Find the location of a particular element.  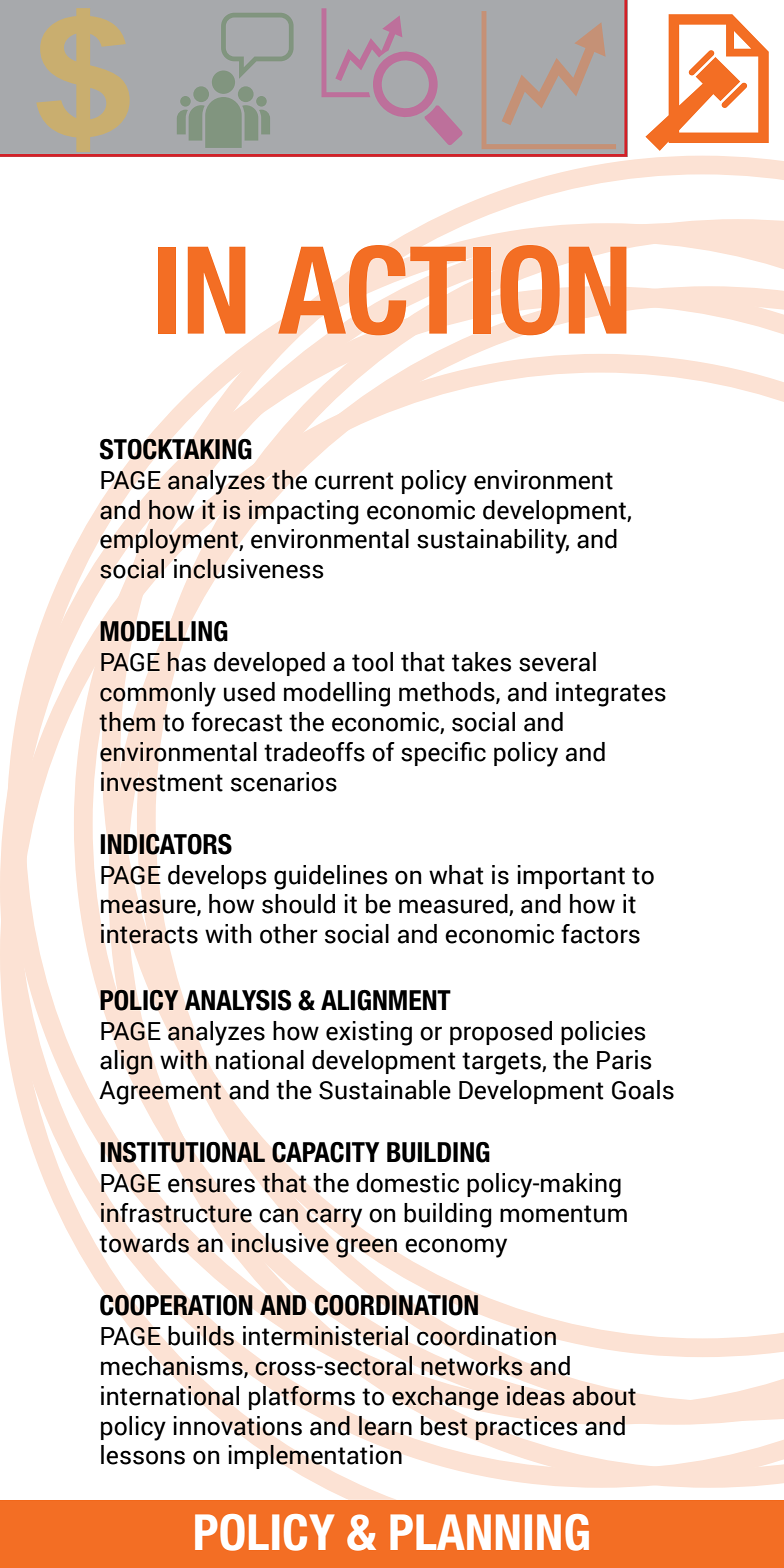

tool is located at coordinates (372, 662).
